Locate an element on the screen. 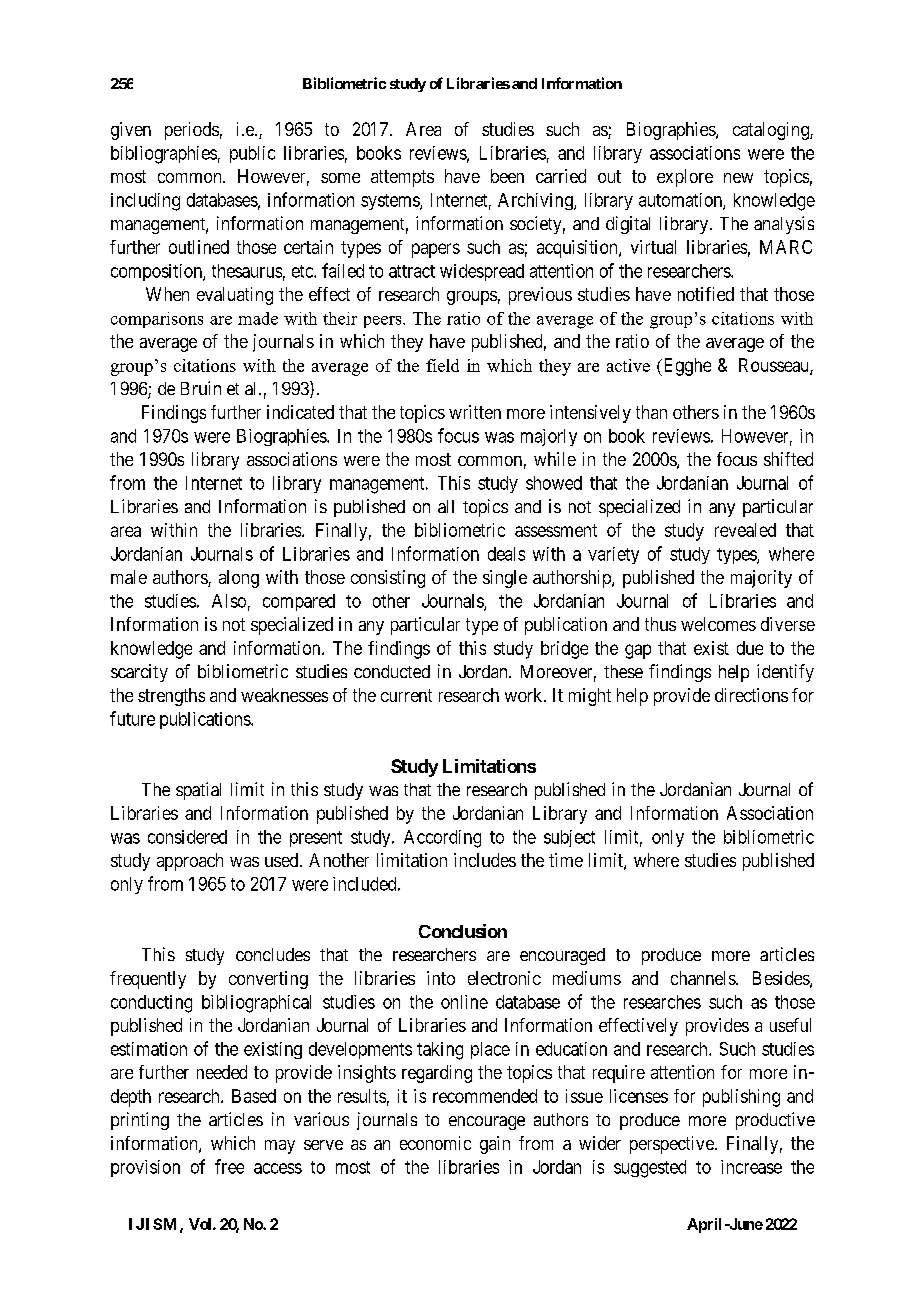 The width and height of the screenshot is (924, 1308). current is located at coordinates (406, 695).
